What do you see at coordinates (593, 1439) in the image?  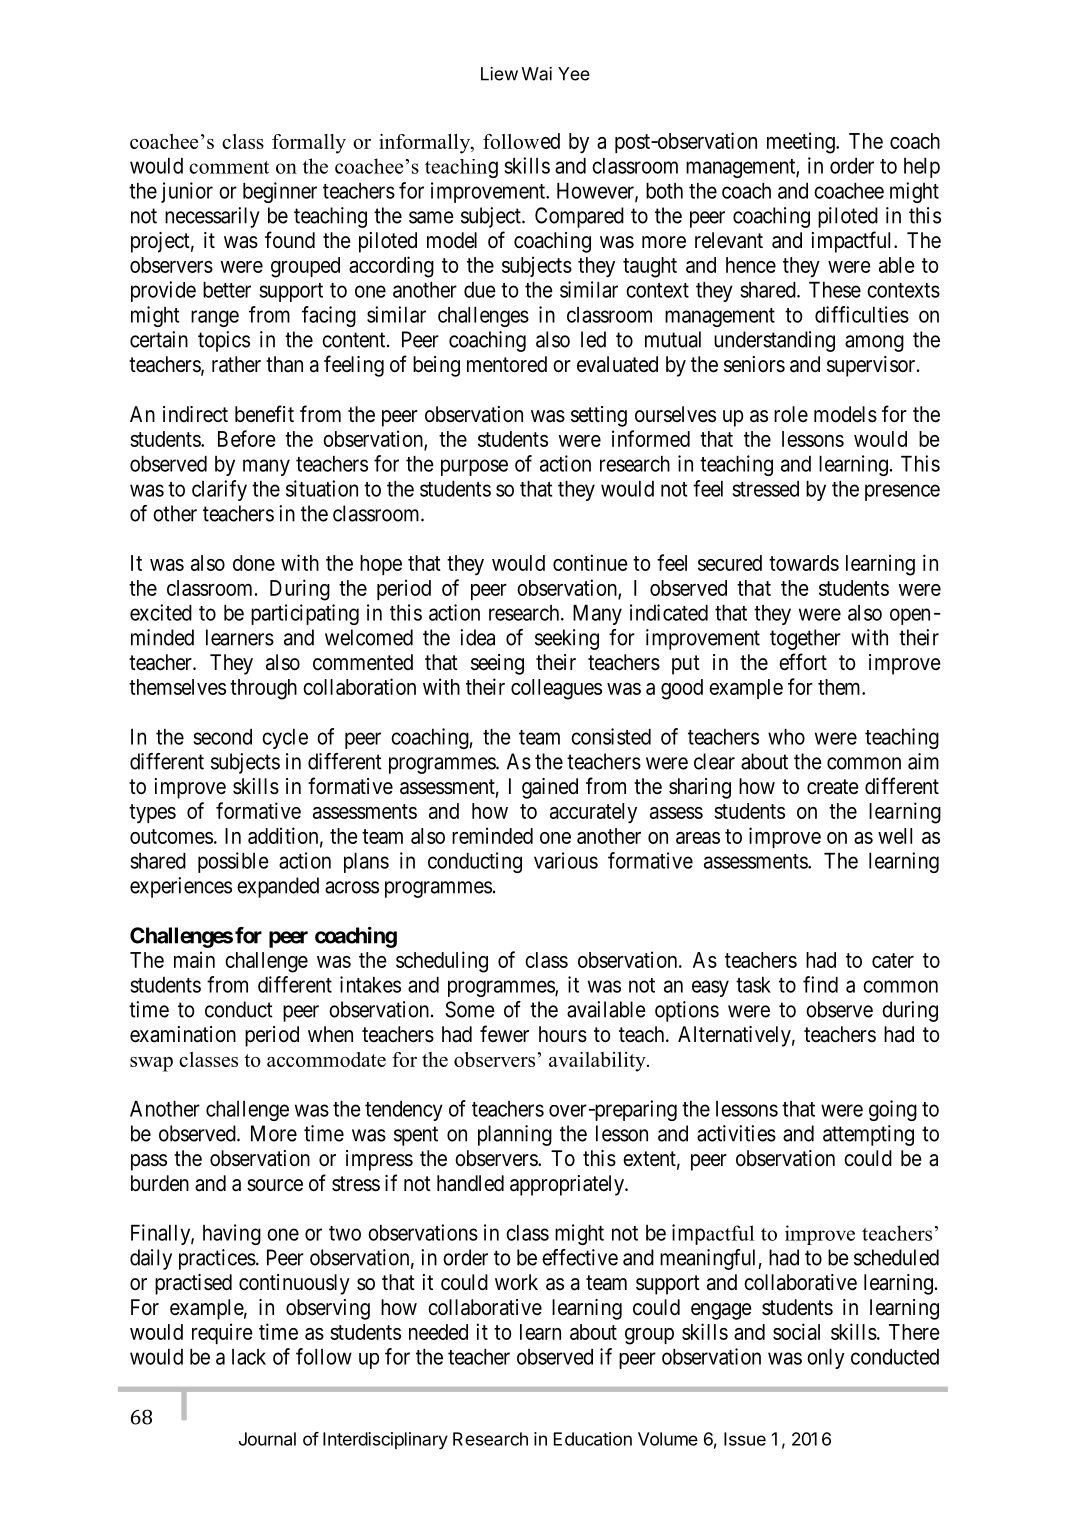 I see `Education` at bounding box center [593, 1439].
